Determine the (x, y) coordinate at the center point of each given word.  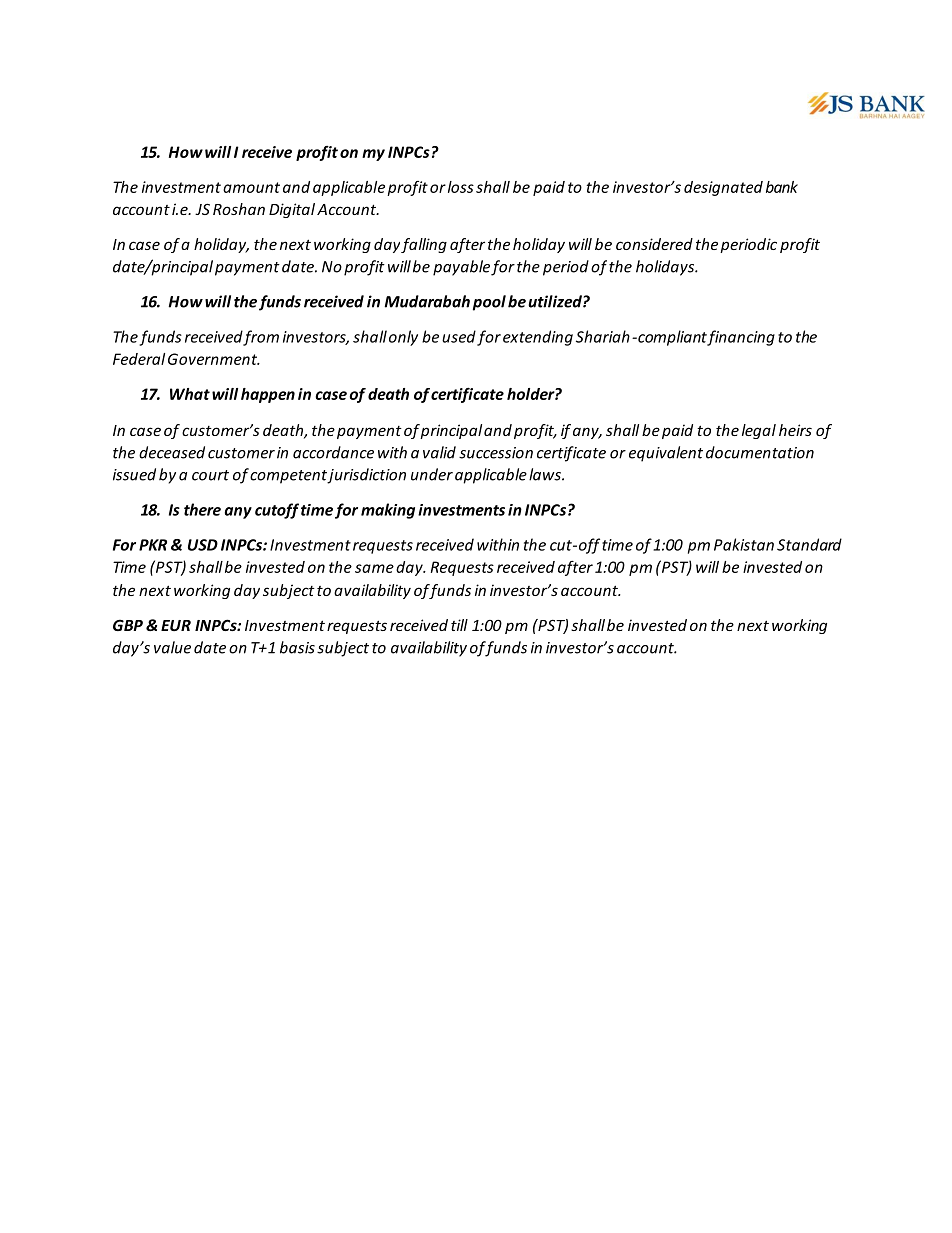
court (210, 475)
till (459, 625)
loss (461, 187)
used (459, 336)
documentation (760, 452)
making (388, 511)
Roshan (239, 209)
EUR (176, 625)
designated (723, 188)
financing (740, 338)
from (261, 338)
